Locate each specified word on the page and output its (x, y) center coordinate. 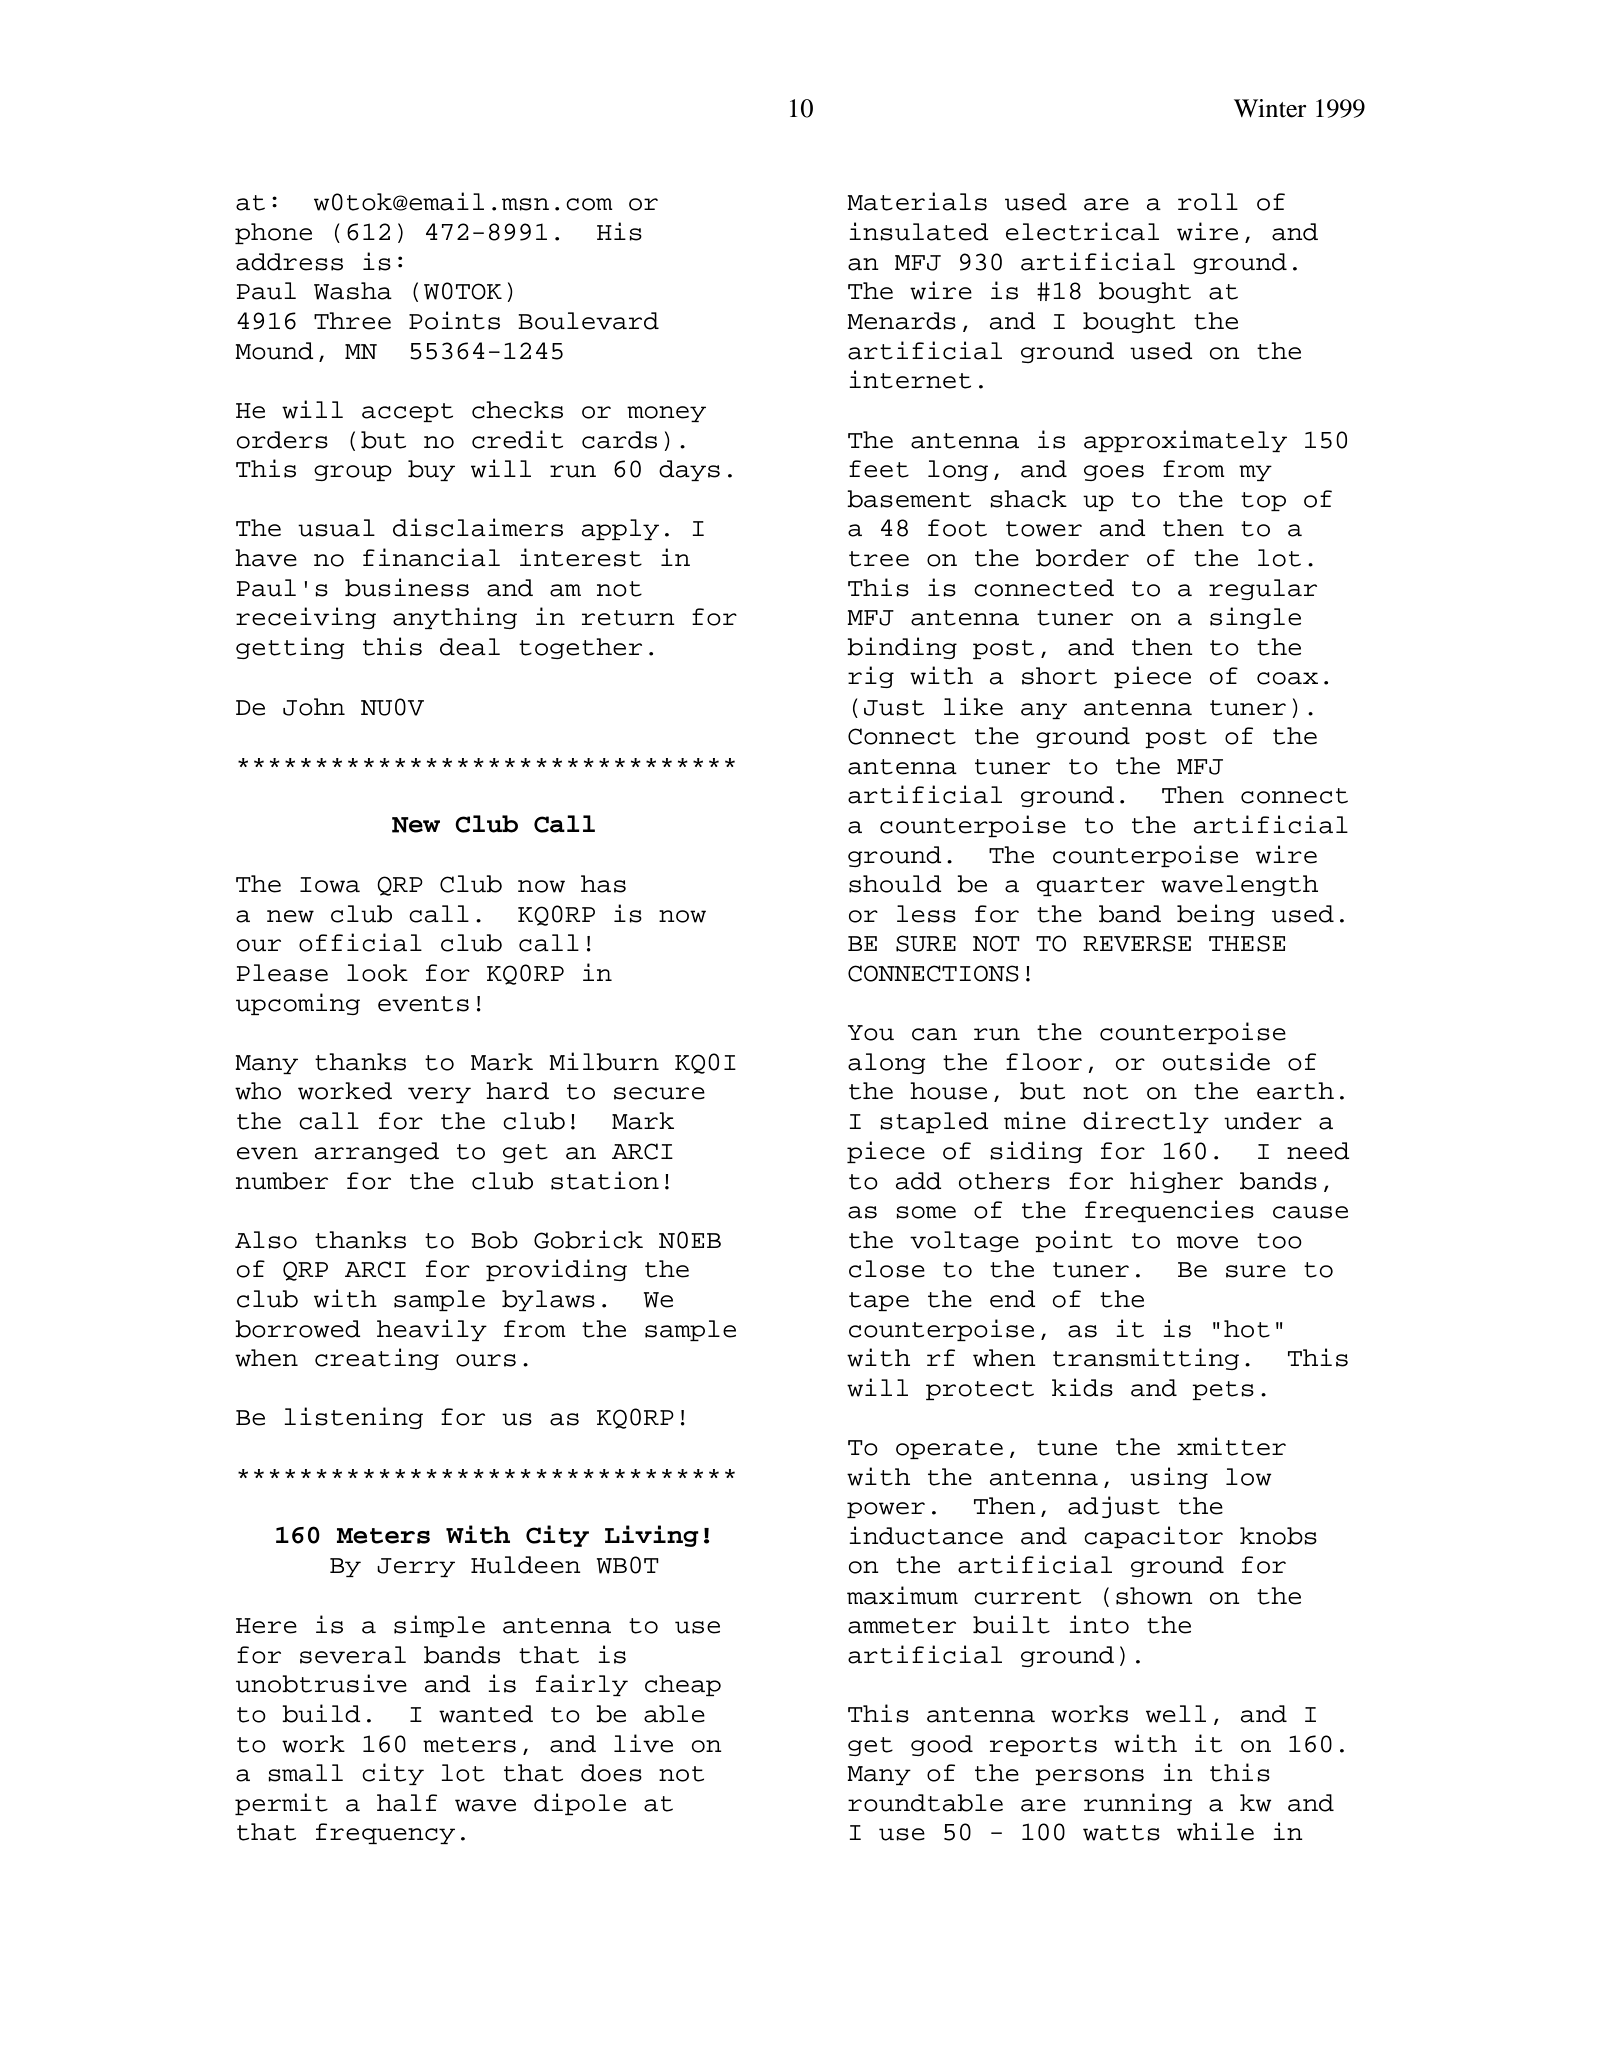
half (407, 1803)
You (871, 1033)
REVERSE (1137, 943)
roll (1208, 202)
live (643, 1743)
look (377, 973)
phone (273, 233)
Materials (917, 201)
